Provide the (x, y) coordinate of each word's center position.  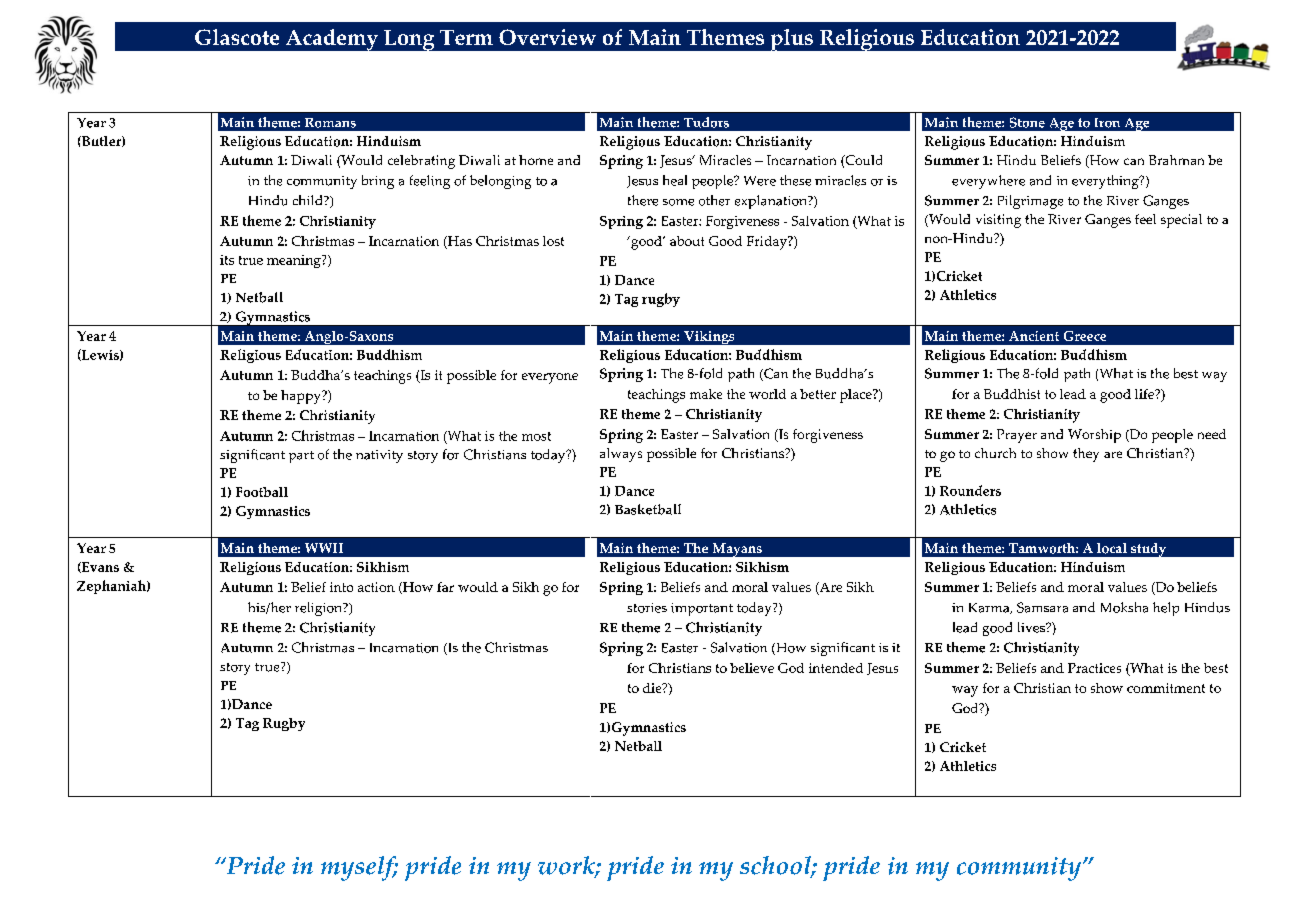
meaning (295, 261)
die (653, 688)
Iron (1107, 123)
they (1086, 455)
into (341, 587)
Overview (547, 37)
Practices (1094, 668)
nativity (379, 456)
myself (359, 868)
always (621, 455)
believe (752, 668)
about (687, 241)
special (1181, 221)
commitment (1166, 688)
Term (466, 37)
